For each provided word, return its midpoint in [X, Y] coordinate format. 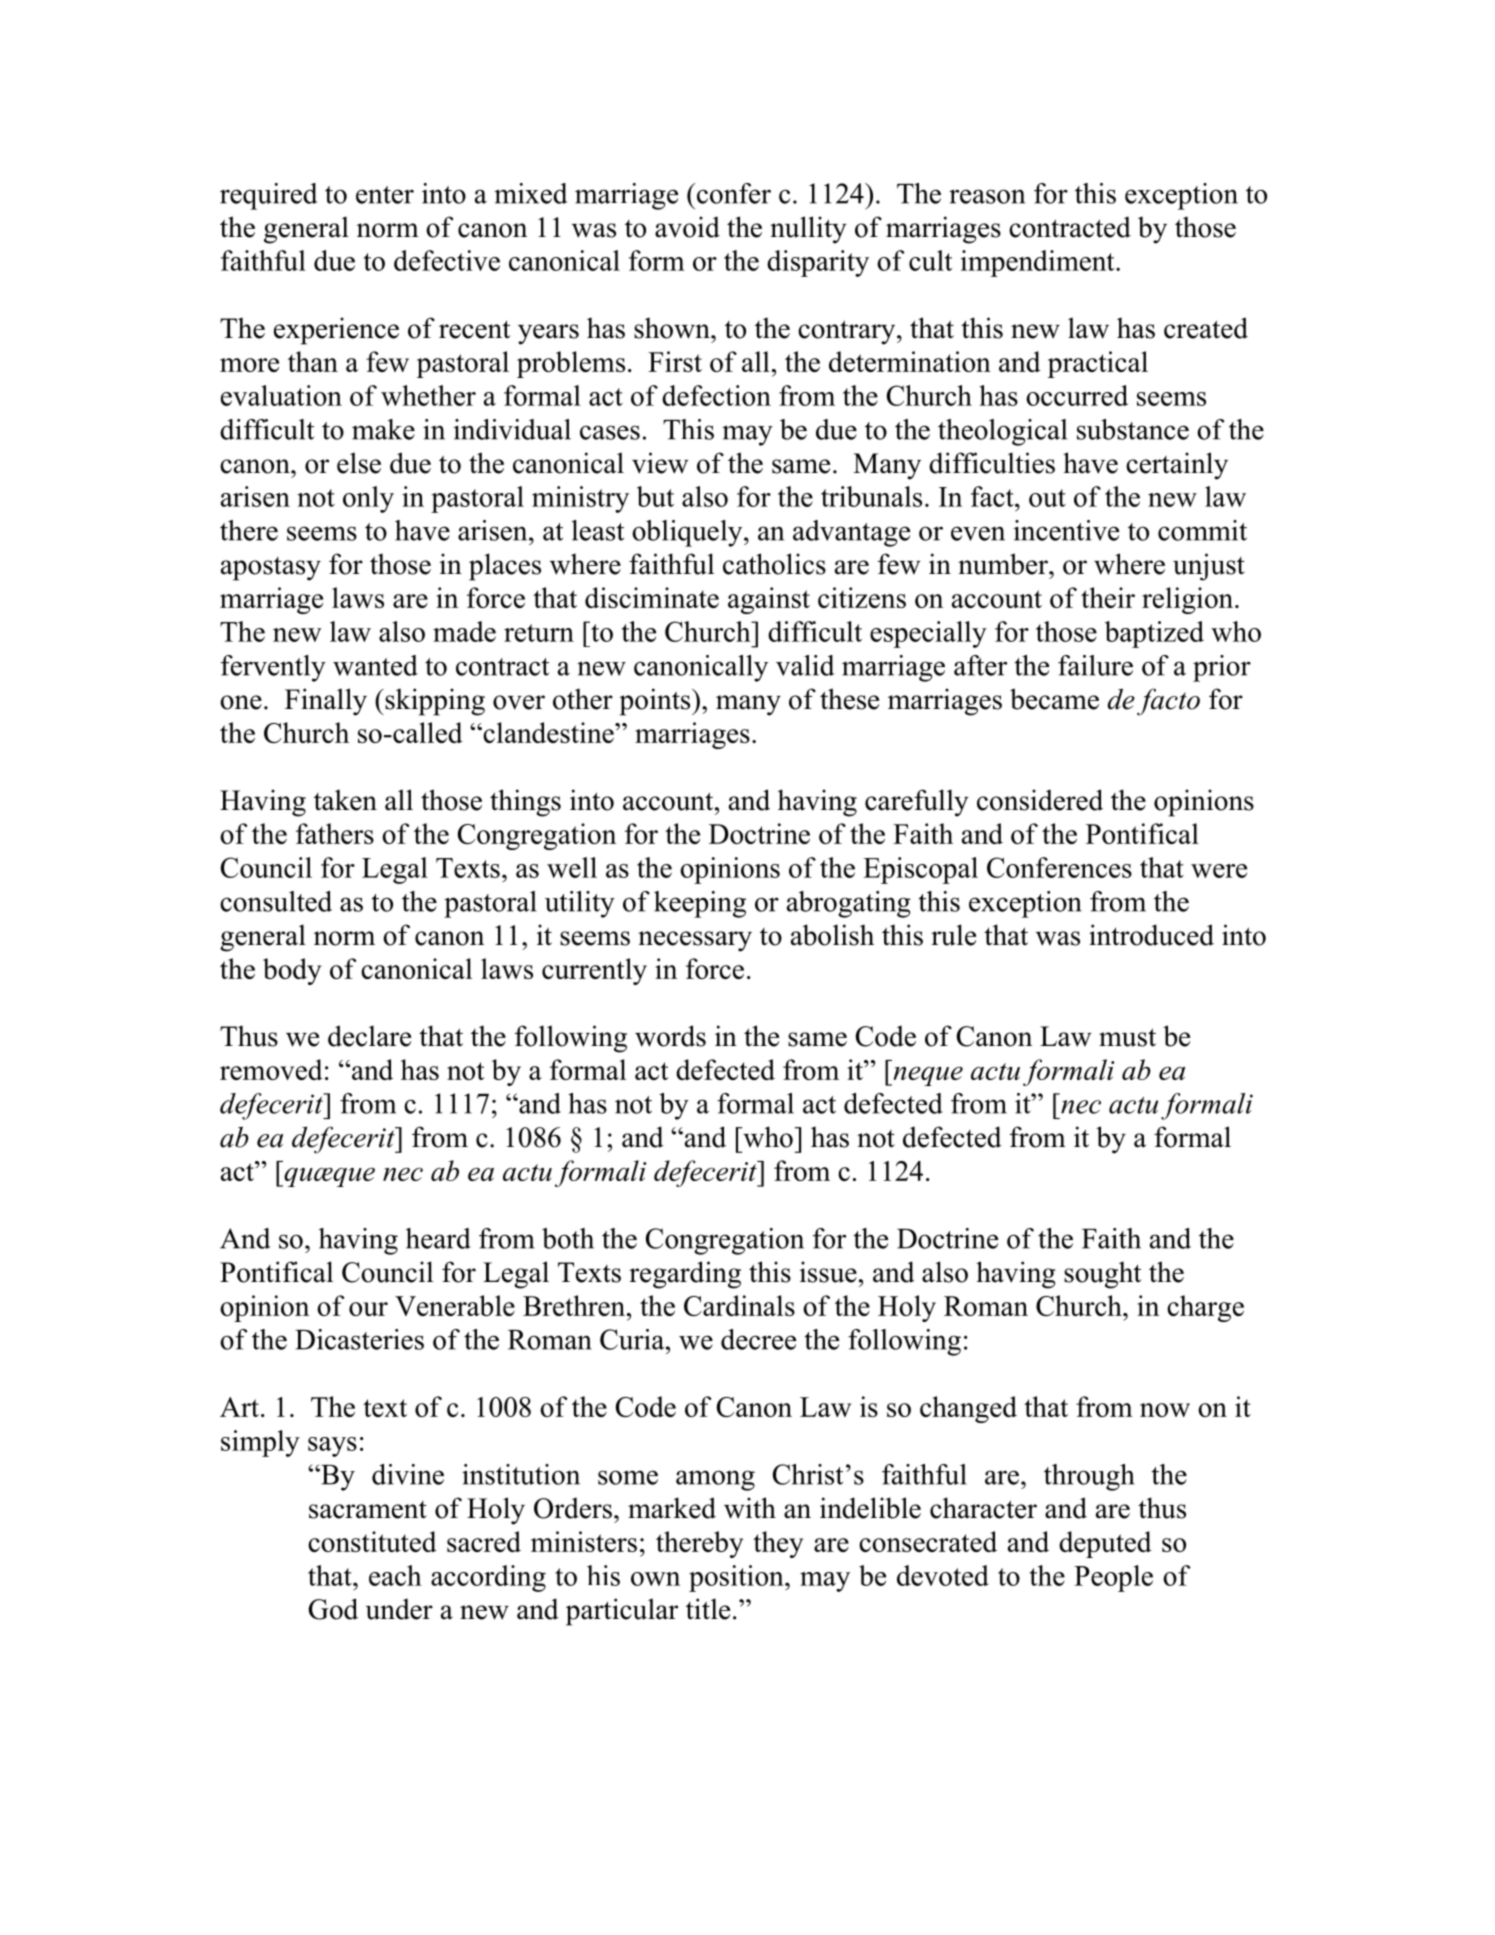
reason [987, 196]
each [395, 1575]
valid [805, 665]
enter [385, 195]
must [1127, 1037]
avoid [687, 227]
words [670, 1036]
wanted [375, 665]
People [1113, 1578]
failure [1095, 665]
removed [271, 1069]
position [737, 1578]
